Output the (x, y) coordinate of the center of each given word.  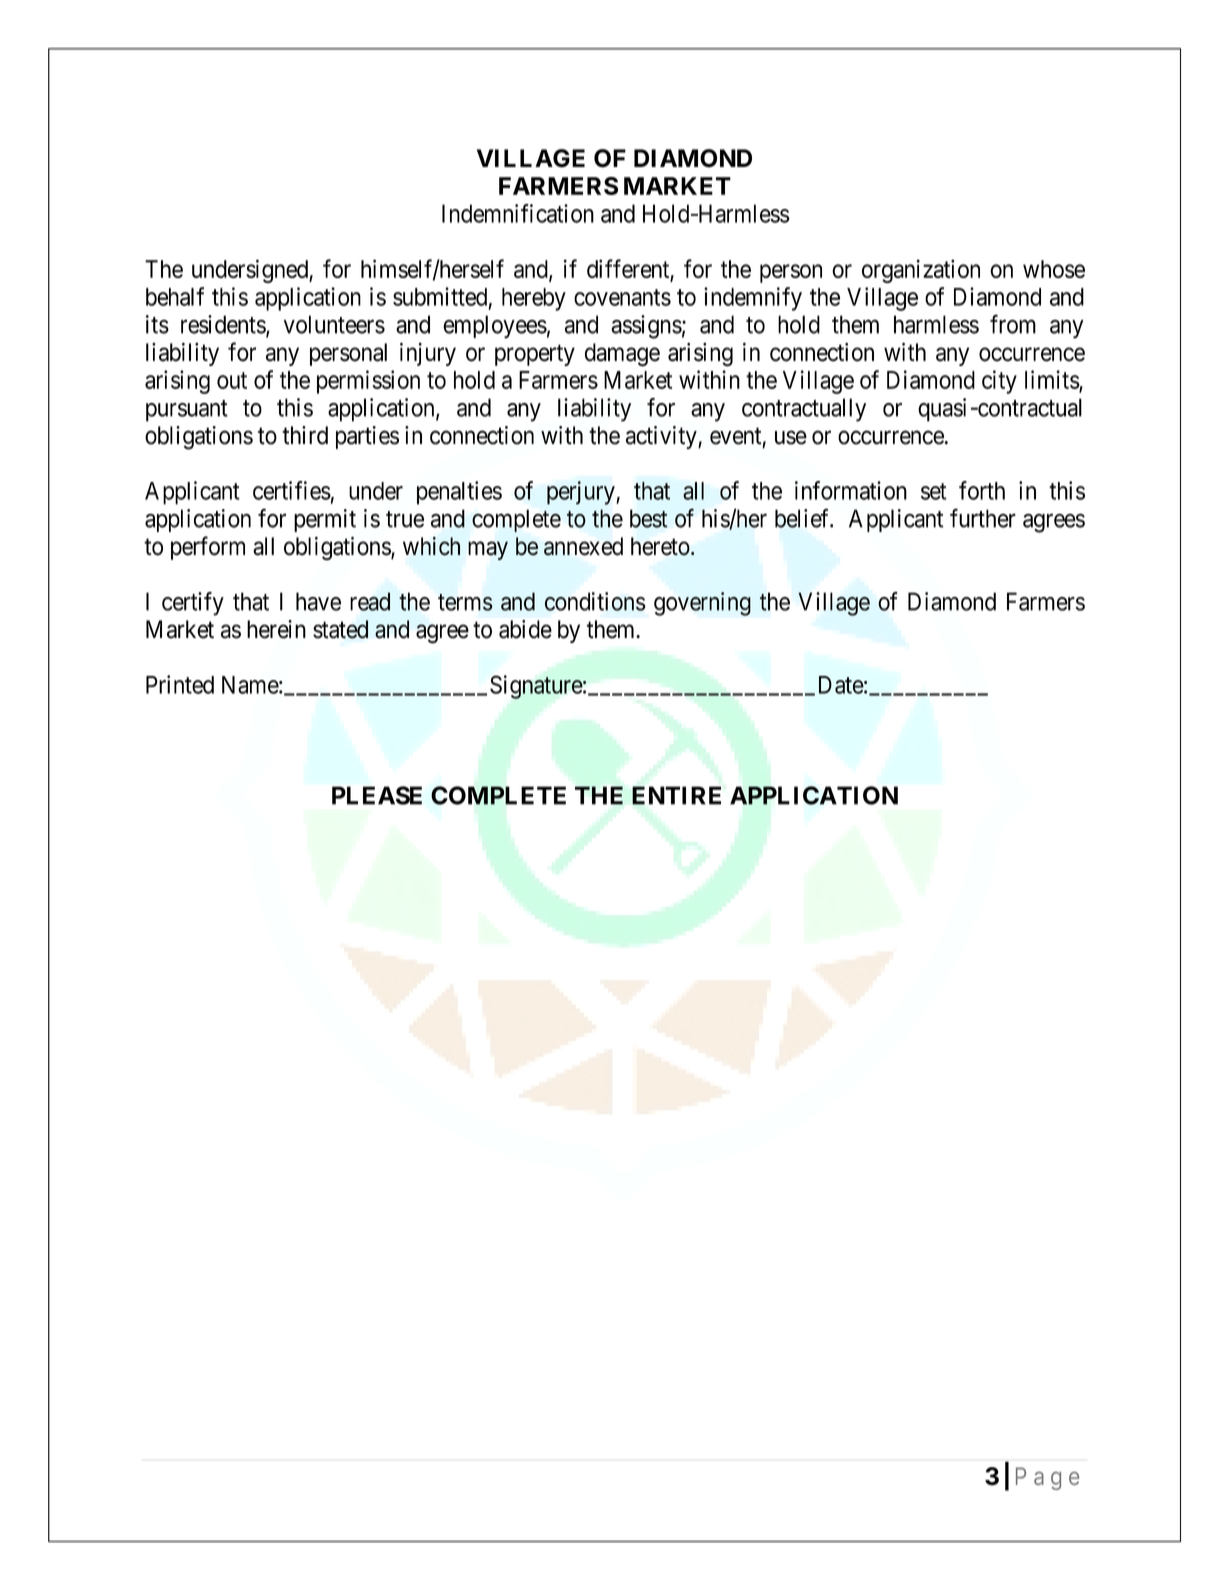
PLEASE (377, 795)
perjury (582, 493)
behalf (175, 296)
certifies (292, 490)
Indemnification (518, 213)
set (933, 491)
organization (921, 271)
